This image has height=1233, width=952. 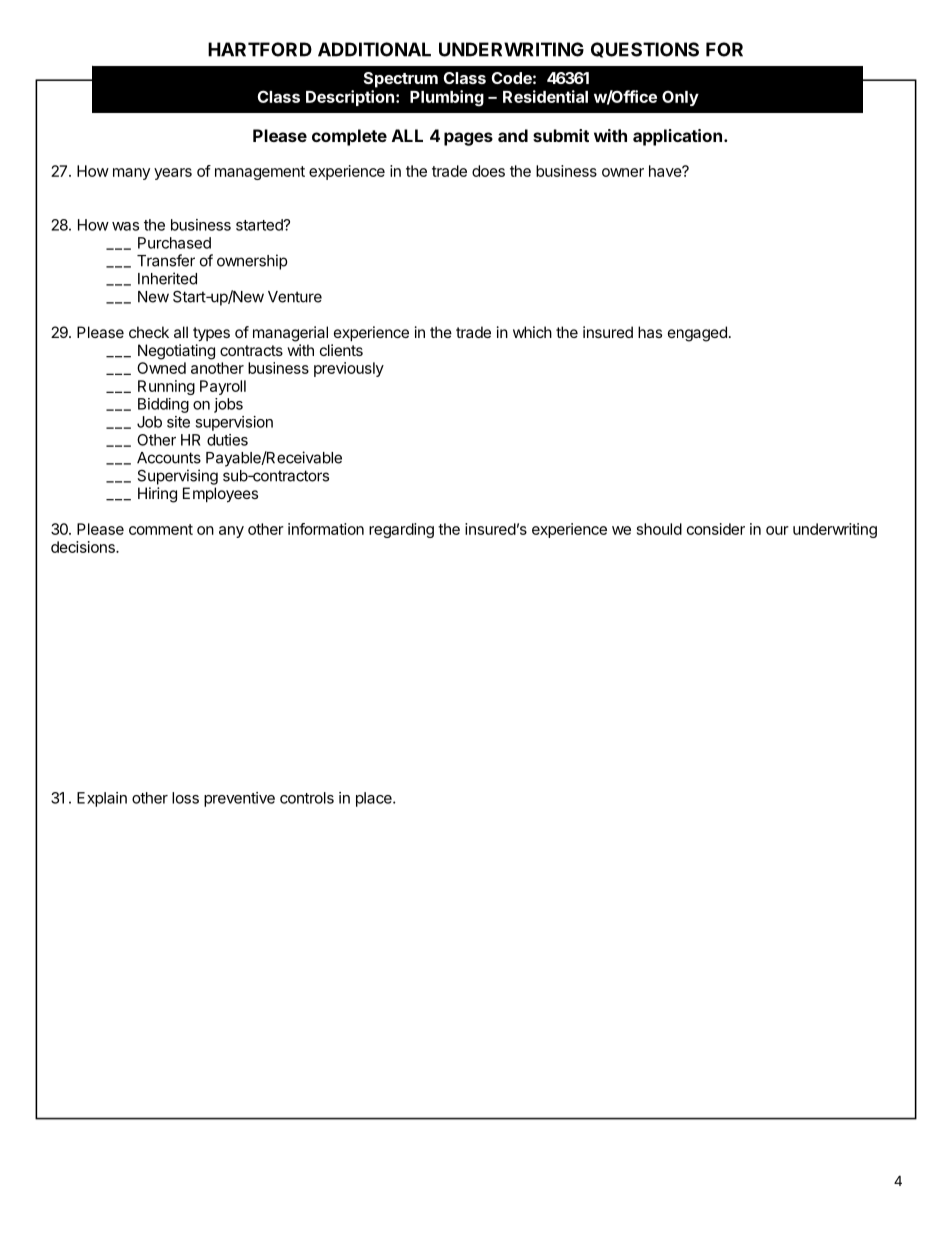 What do you see at coordinates (260, 49) in the image?
I see `HARTFORD` at bounding box center [260, 49].
